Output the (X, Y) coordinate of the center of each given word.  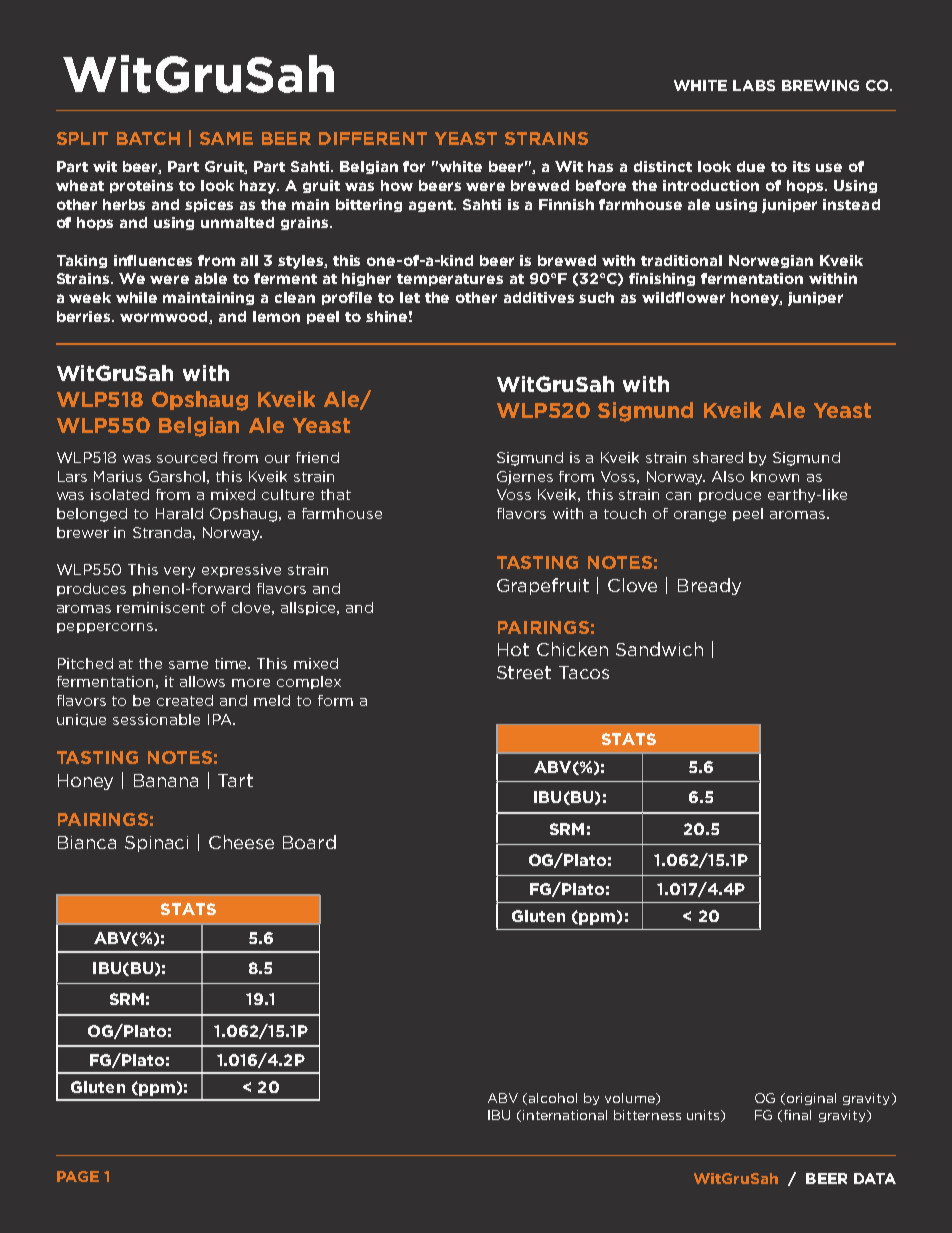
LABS (754, 85)
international (565, 1115)
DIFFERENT (373, 138)
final (797, 1115)
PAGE (78, 1176)
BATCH (148, 138)
